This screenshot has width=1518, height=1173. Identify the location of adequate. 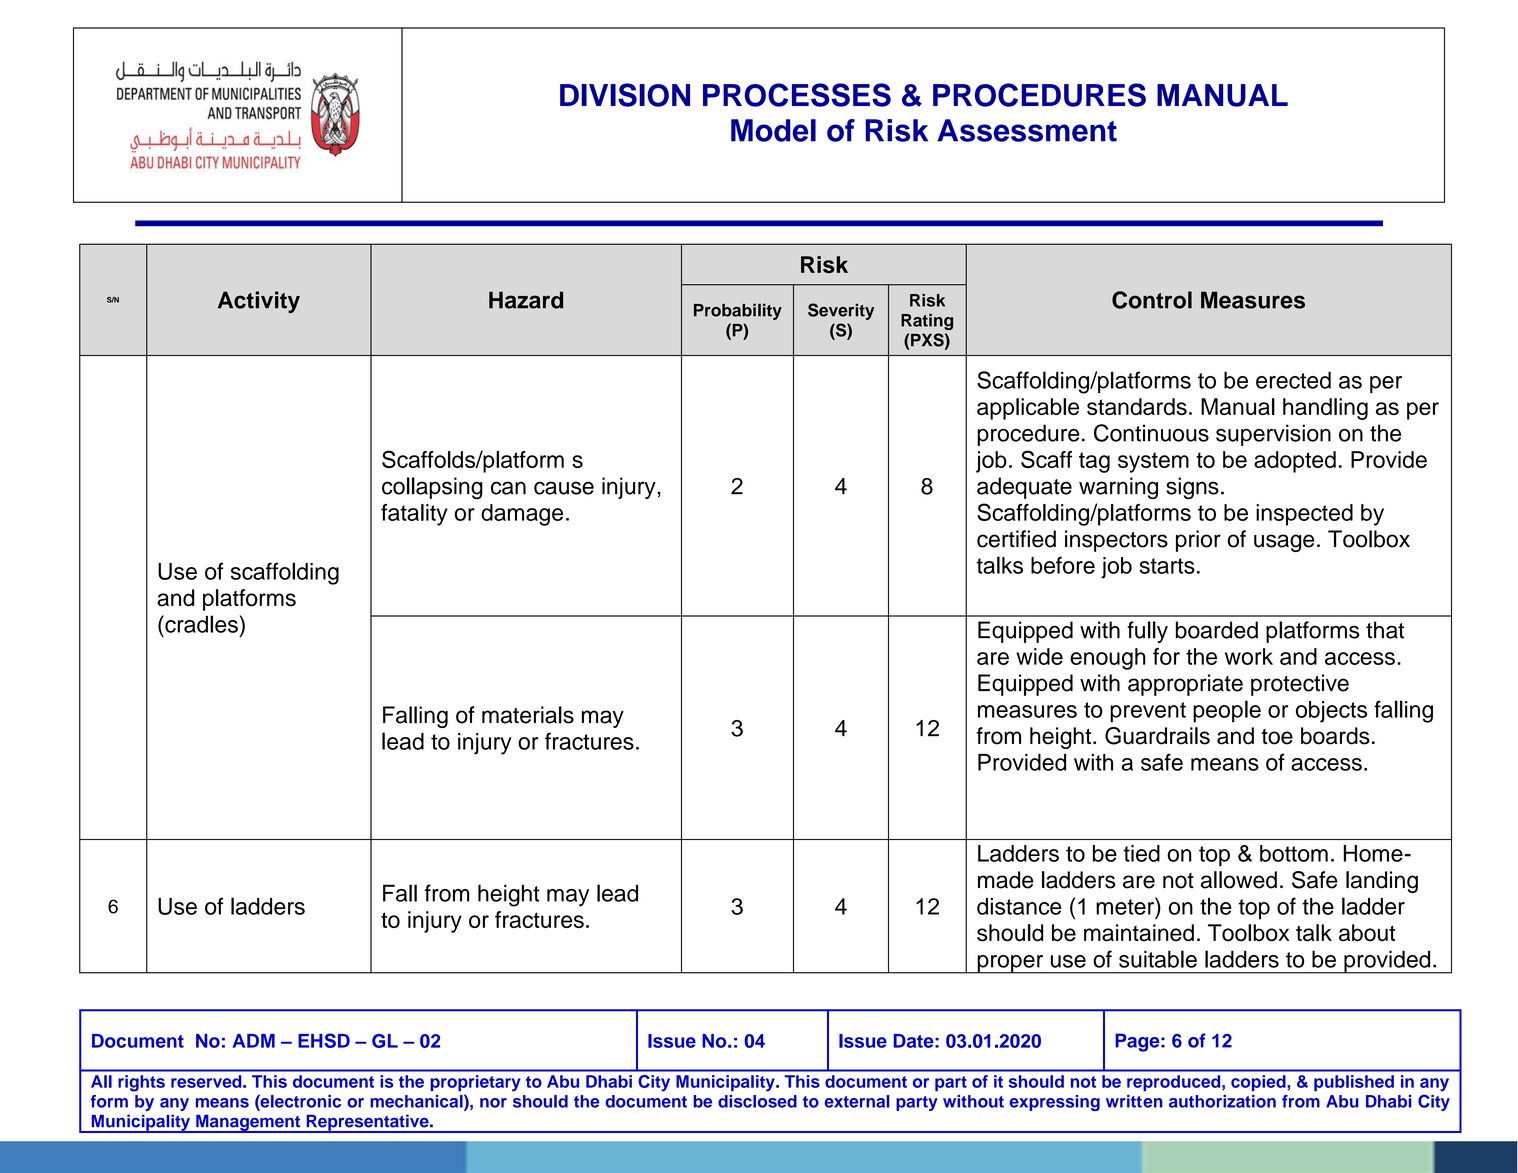
(1024, 488).
